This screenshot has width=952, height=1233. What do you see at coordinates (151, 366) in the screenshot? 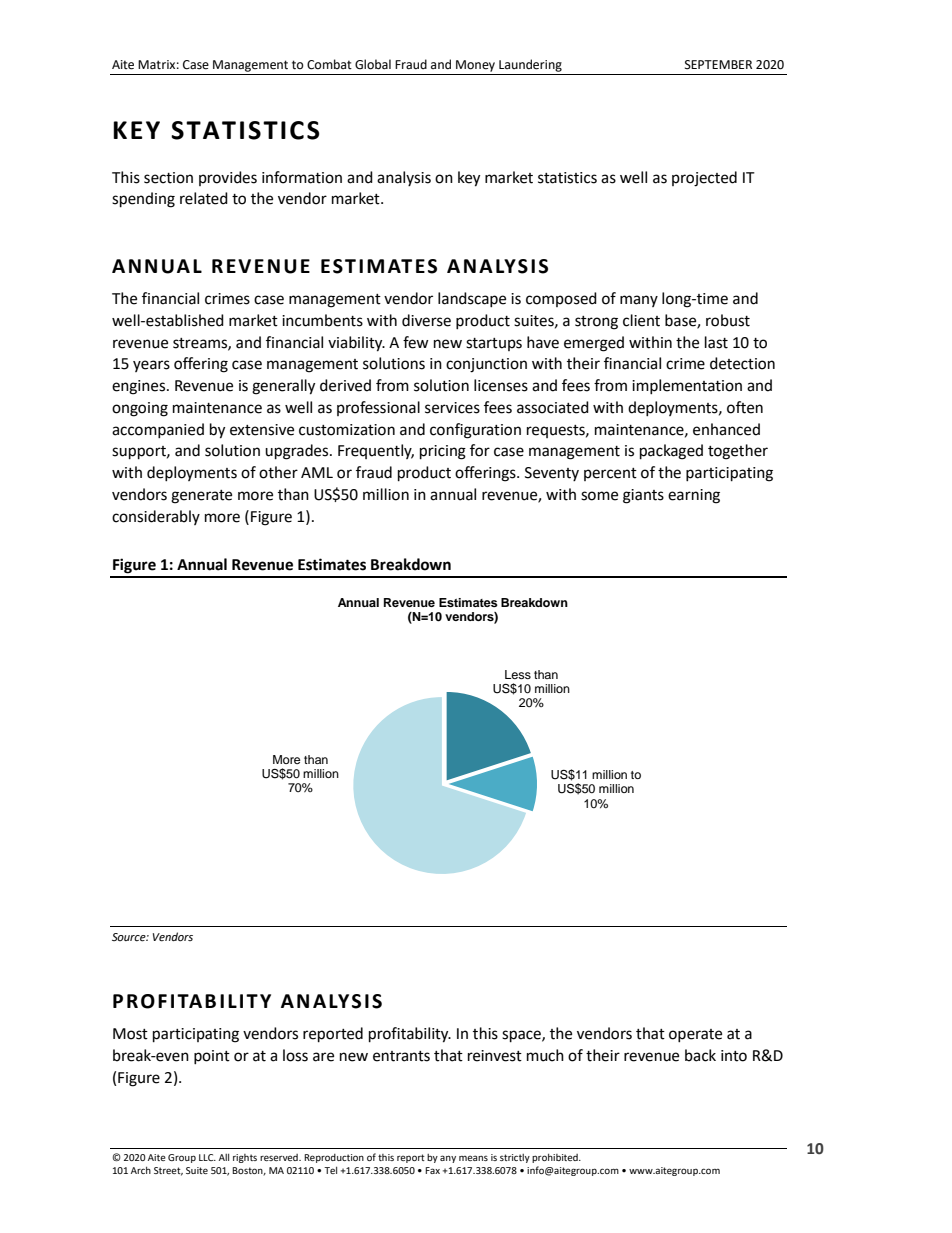
I see `years` at bounding box center [151, 366].
